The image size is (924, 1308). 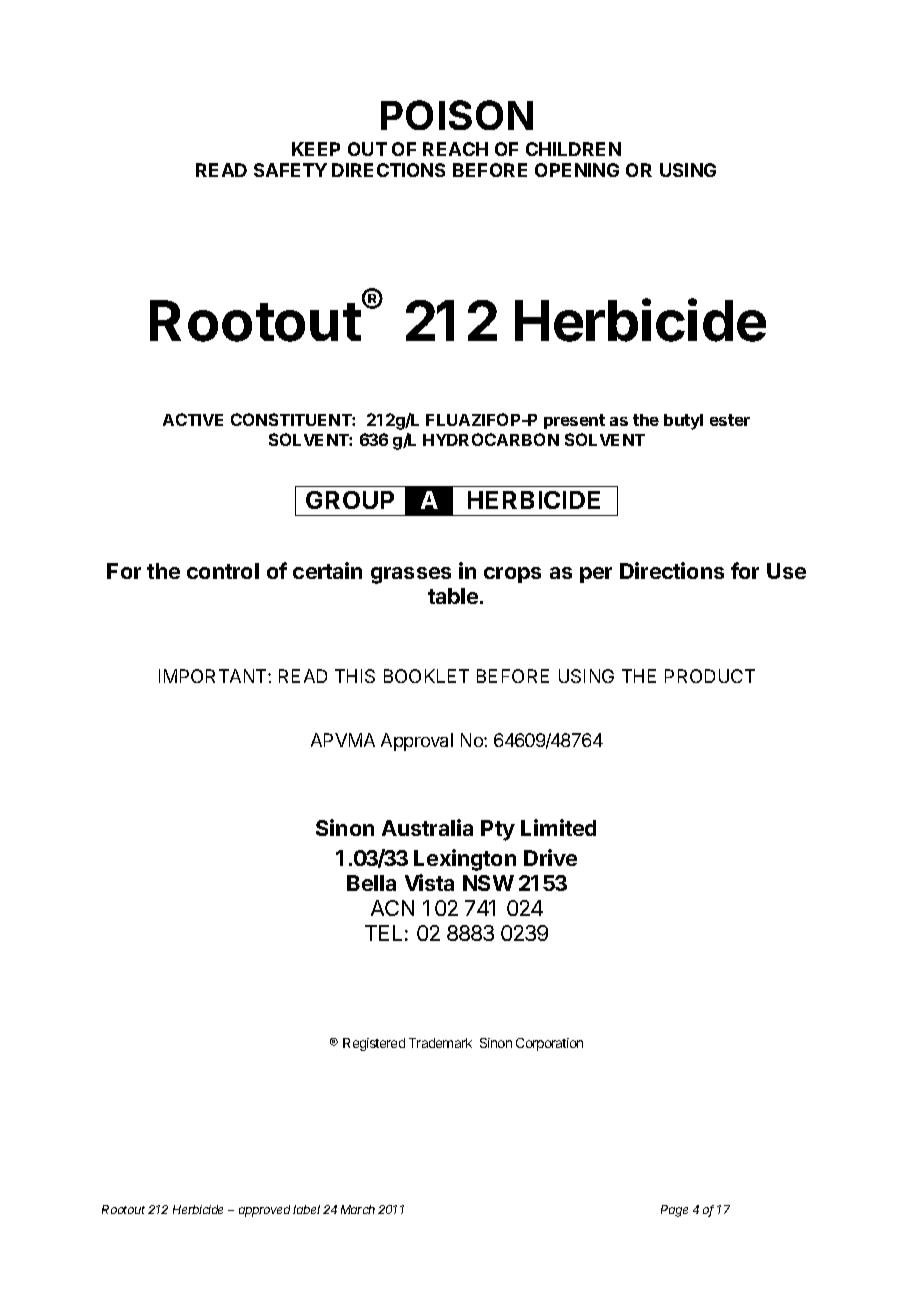 I want to click on March, so click(x=358, y=1209).
